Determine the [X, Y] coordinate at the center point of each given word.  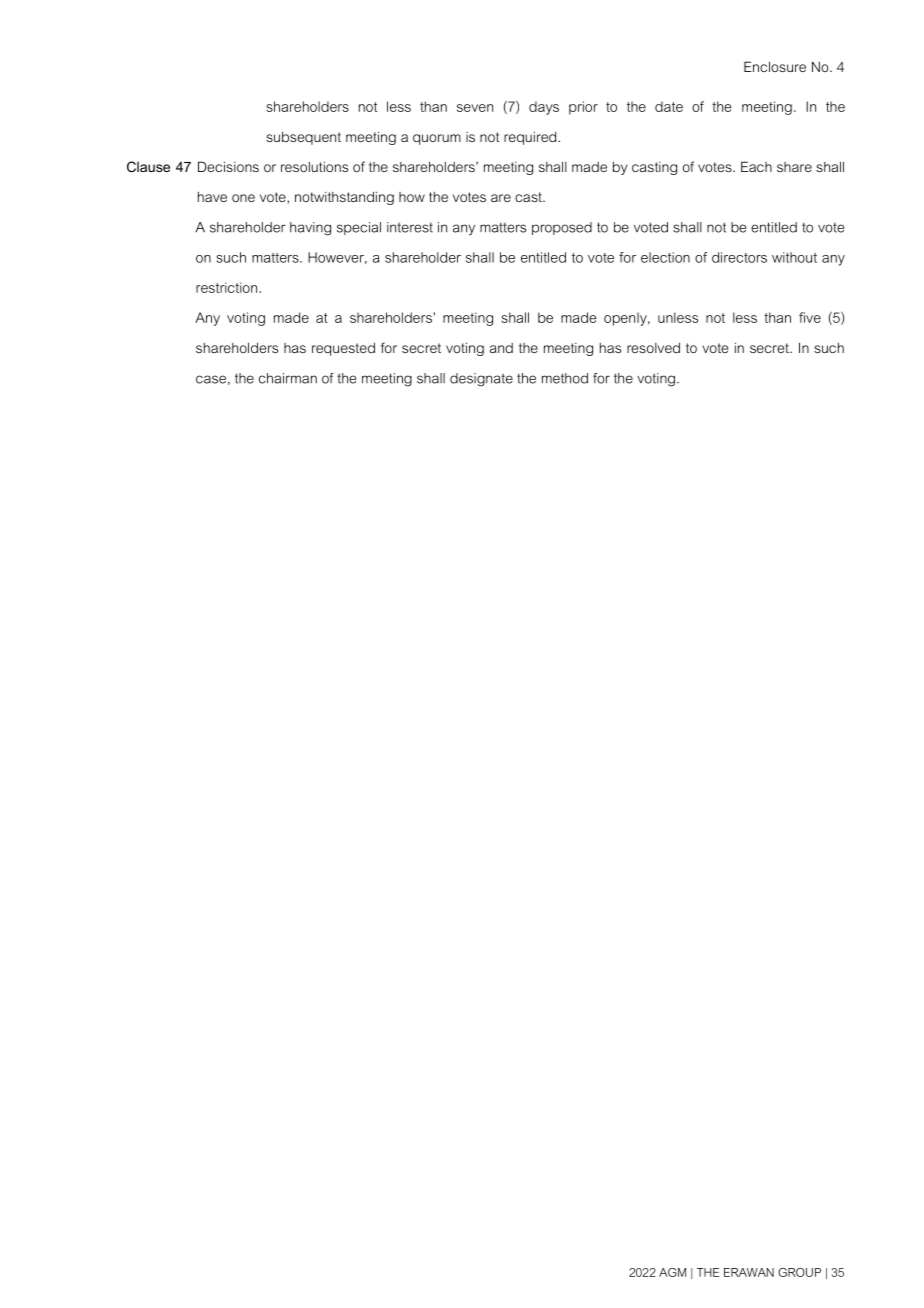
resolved [653, 347]
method [565, 378]
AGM [672, 1272]
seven [475, 108]
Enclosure [775, 66]
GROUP [799, 1272]
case [211, 379]
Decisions [228, 166]
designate [481, 380]
